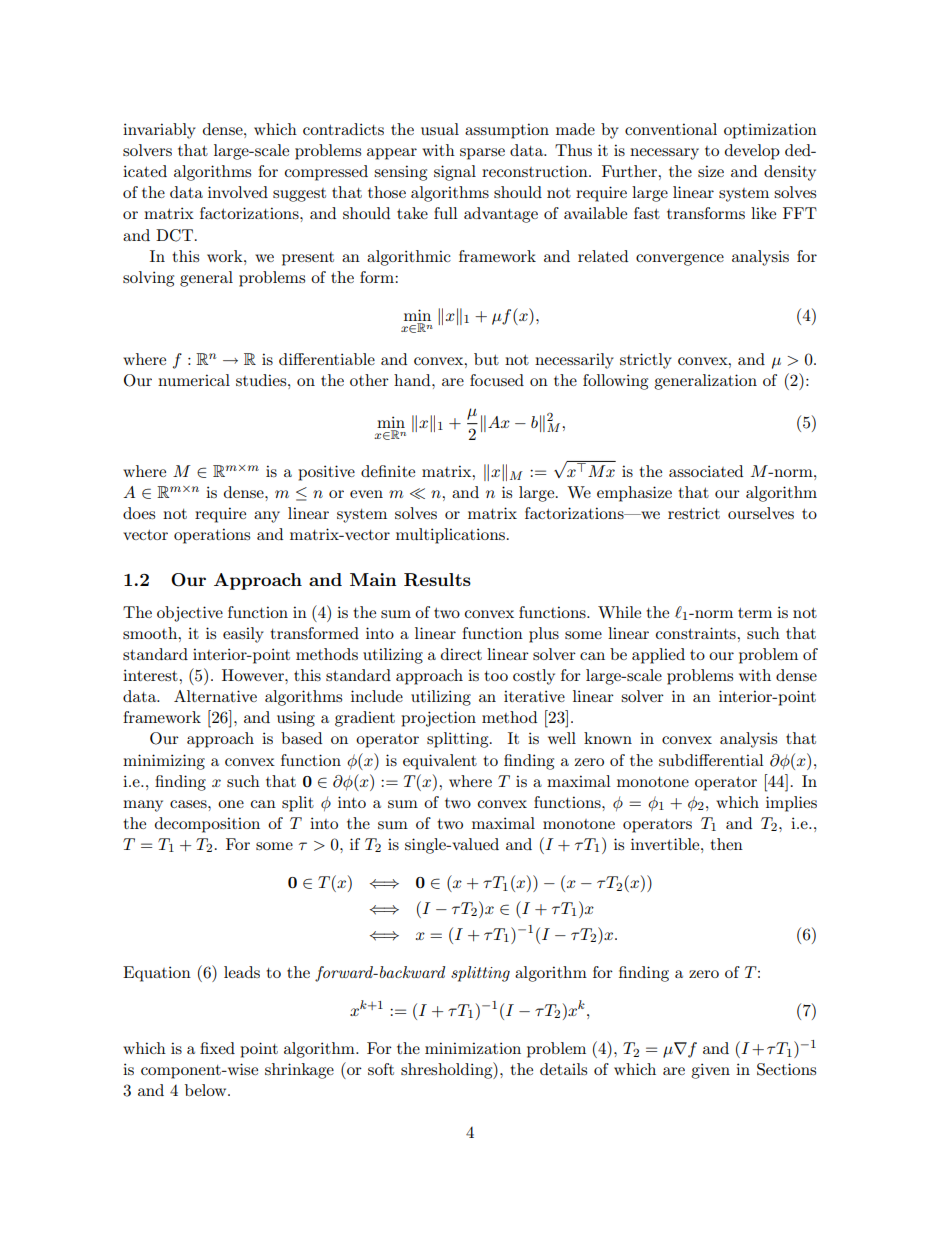 Image resolution: width=952 pixels, height=1233 pixels. I want to click on develop, so click(752, 152).
